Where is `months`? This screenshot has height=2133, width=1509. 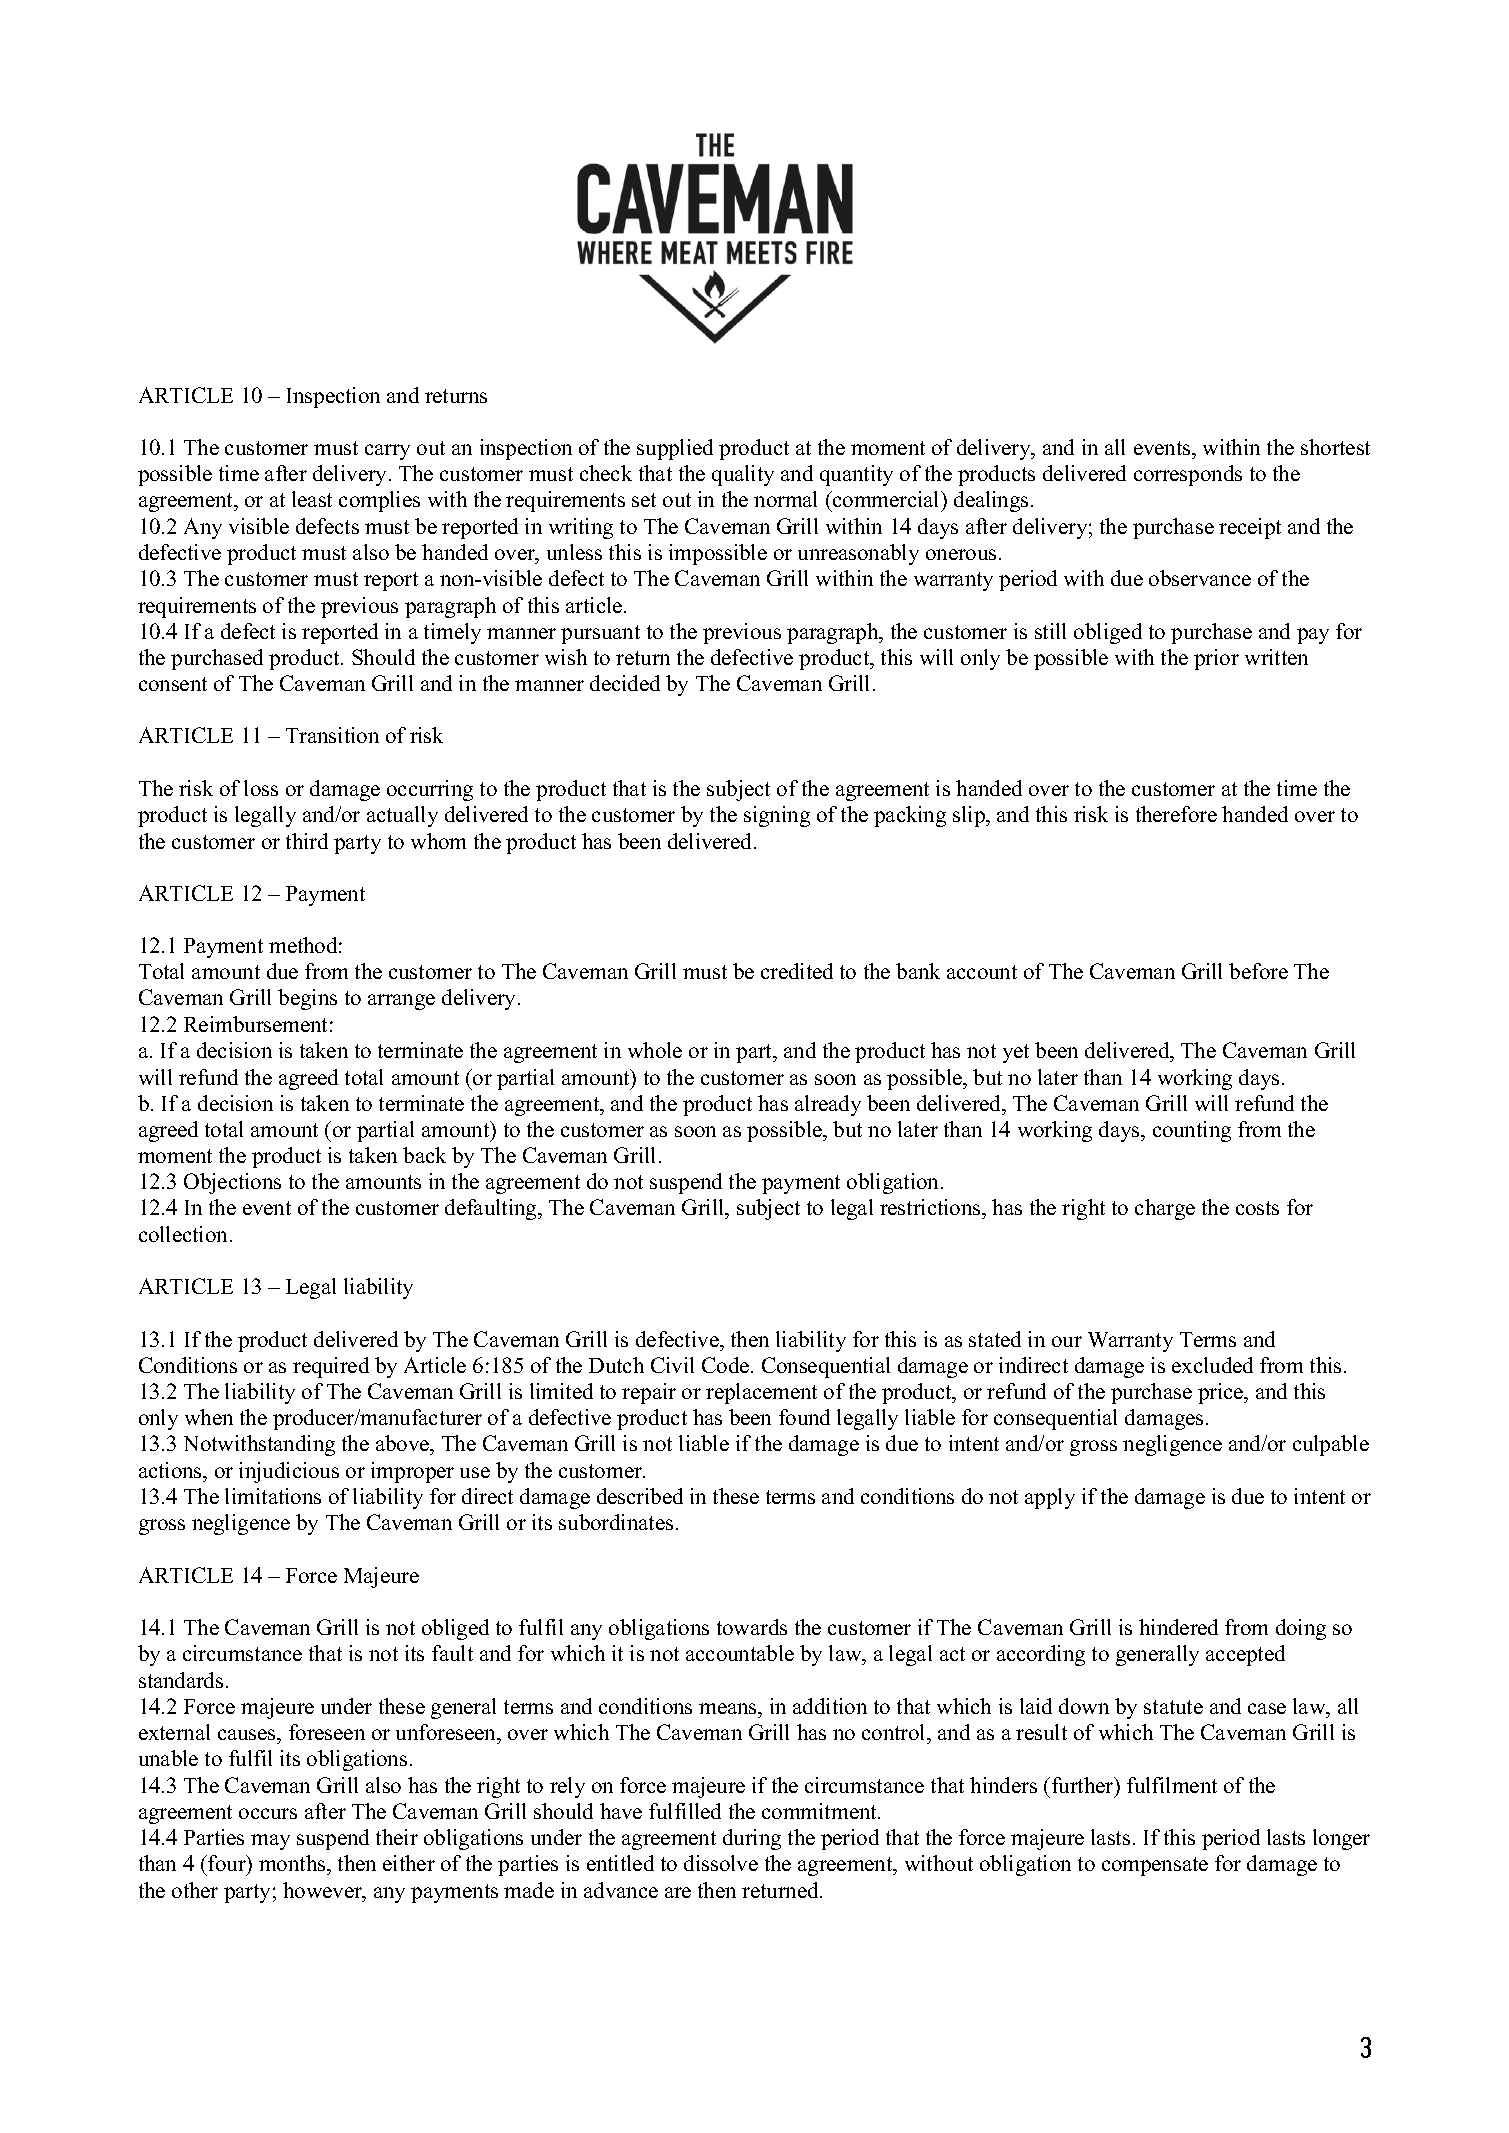
months is located at coordinates (293, 1863).
